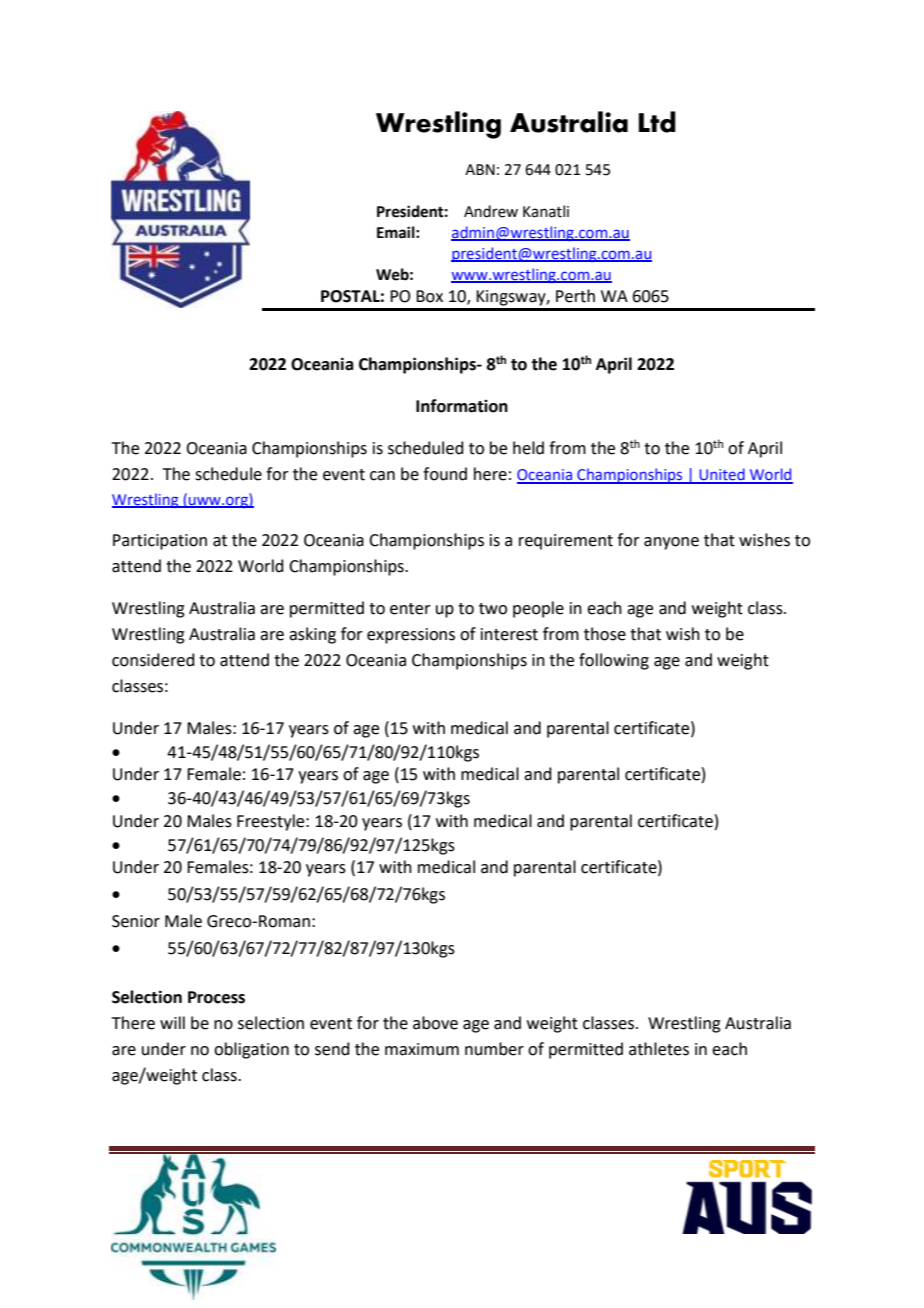 The height and width of the page is (1308, 924). What do you see at coordinates (614, 661) in the page?
I see `following` at bounding box center [614, 661].
